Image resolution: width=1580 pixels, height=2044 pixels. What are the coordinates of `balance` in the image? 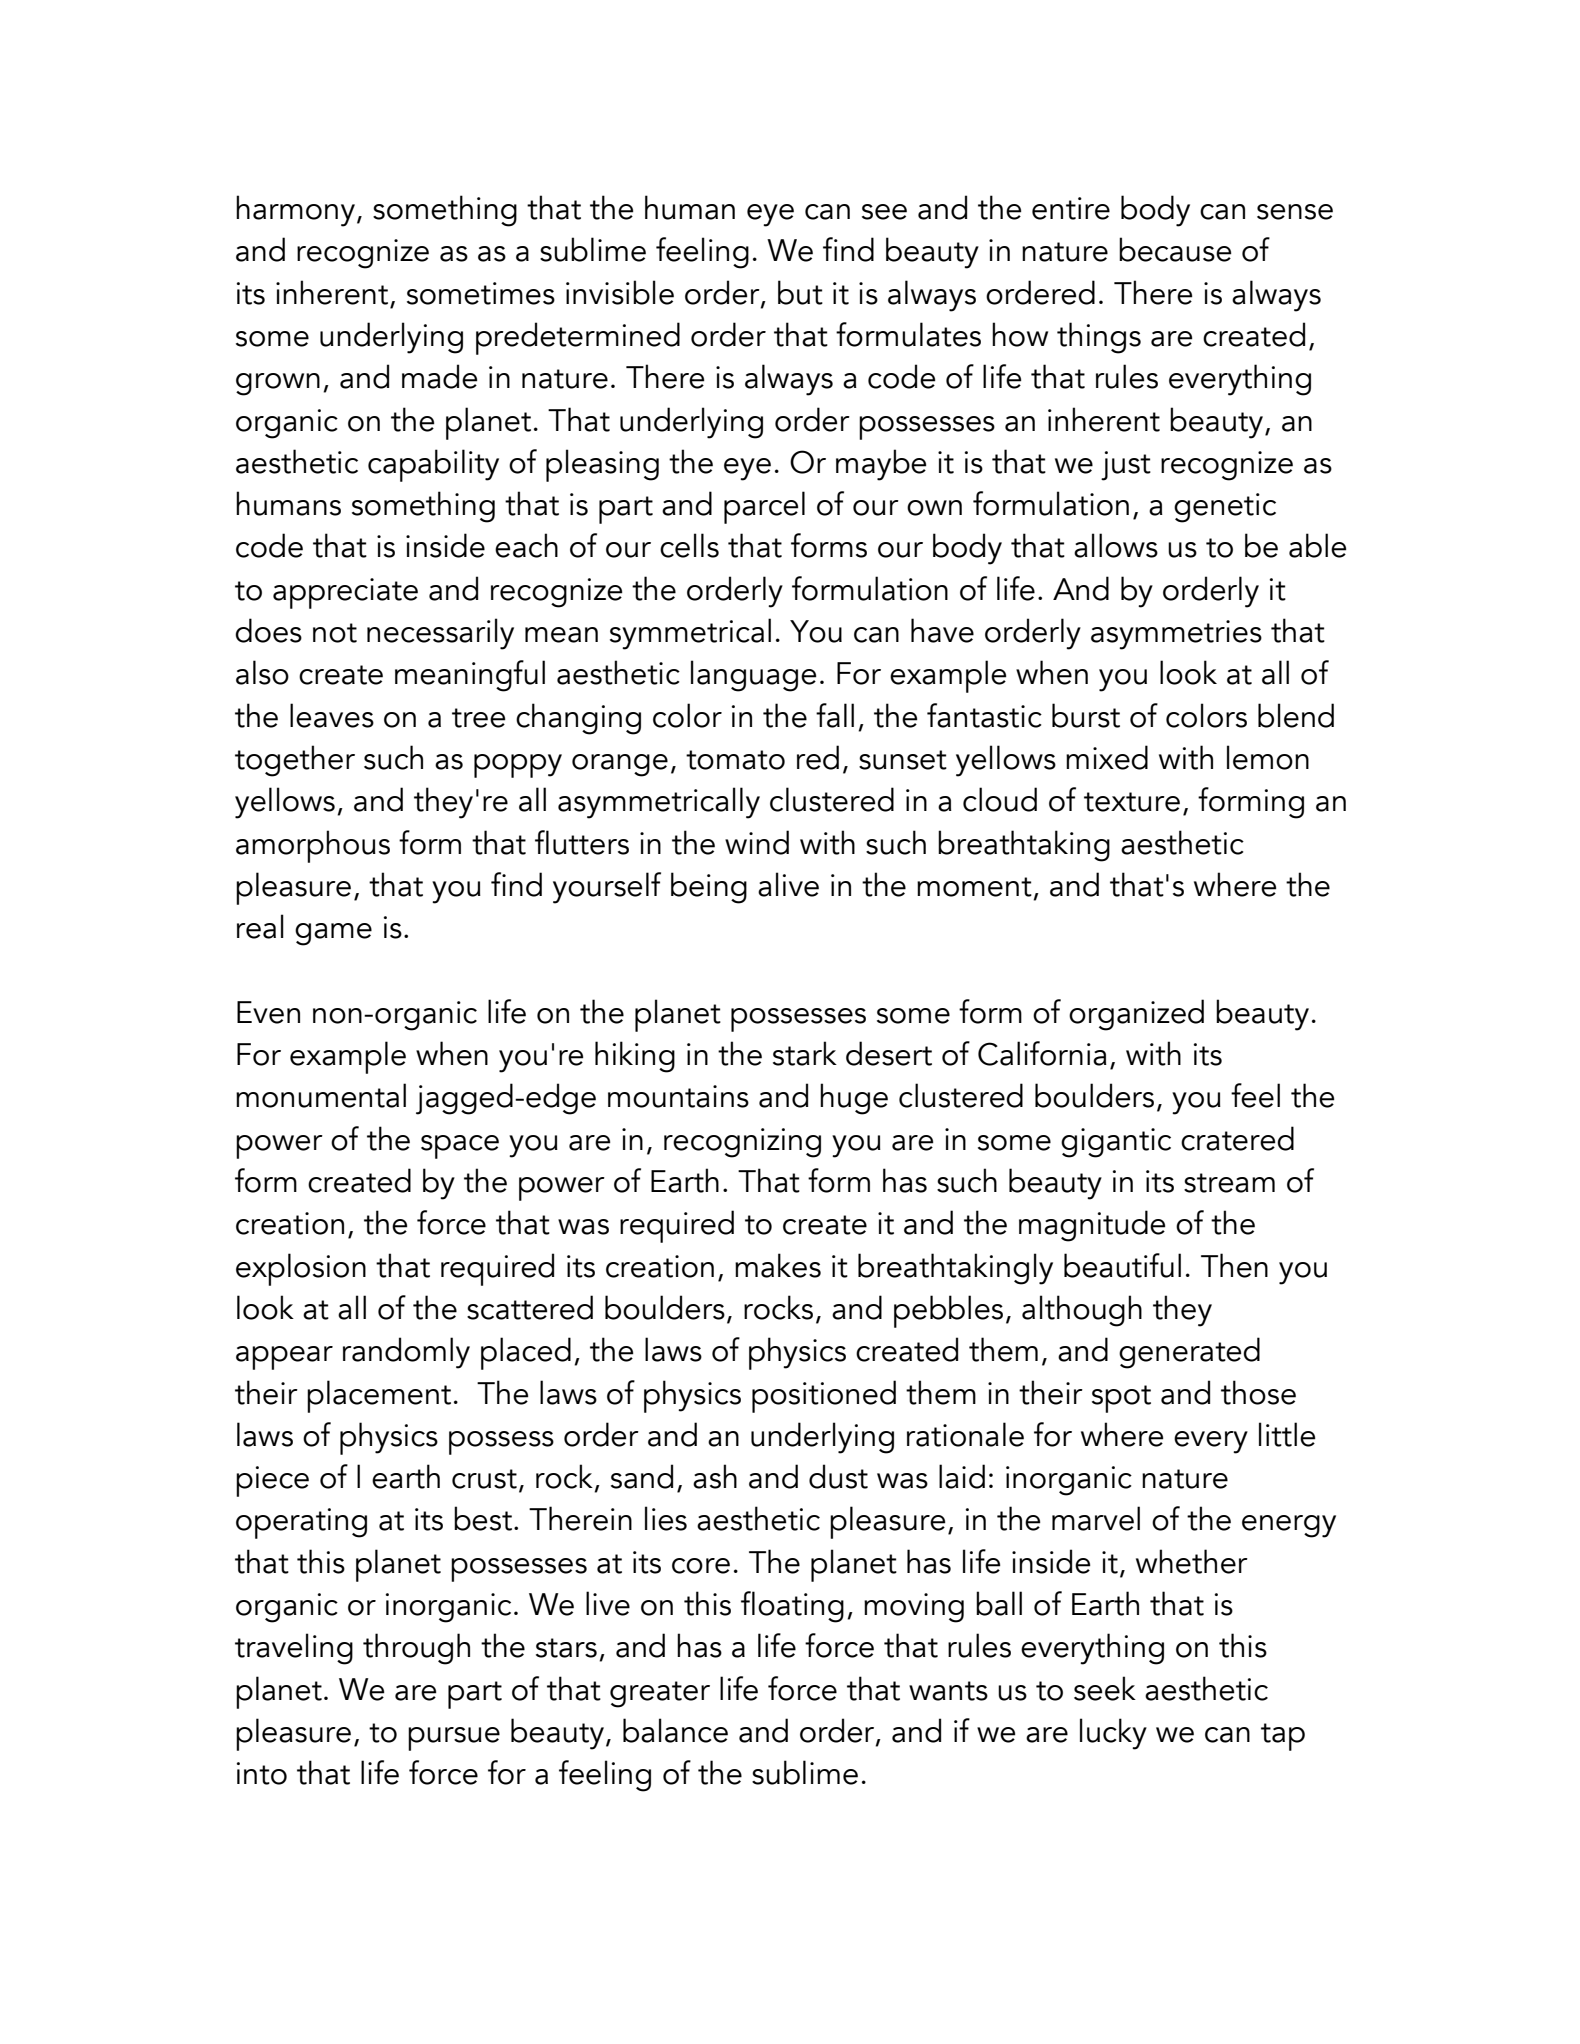 It's located at (675, 1730).
